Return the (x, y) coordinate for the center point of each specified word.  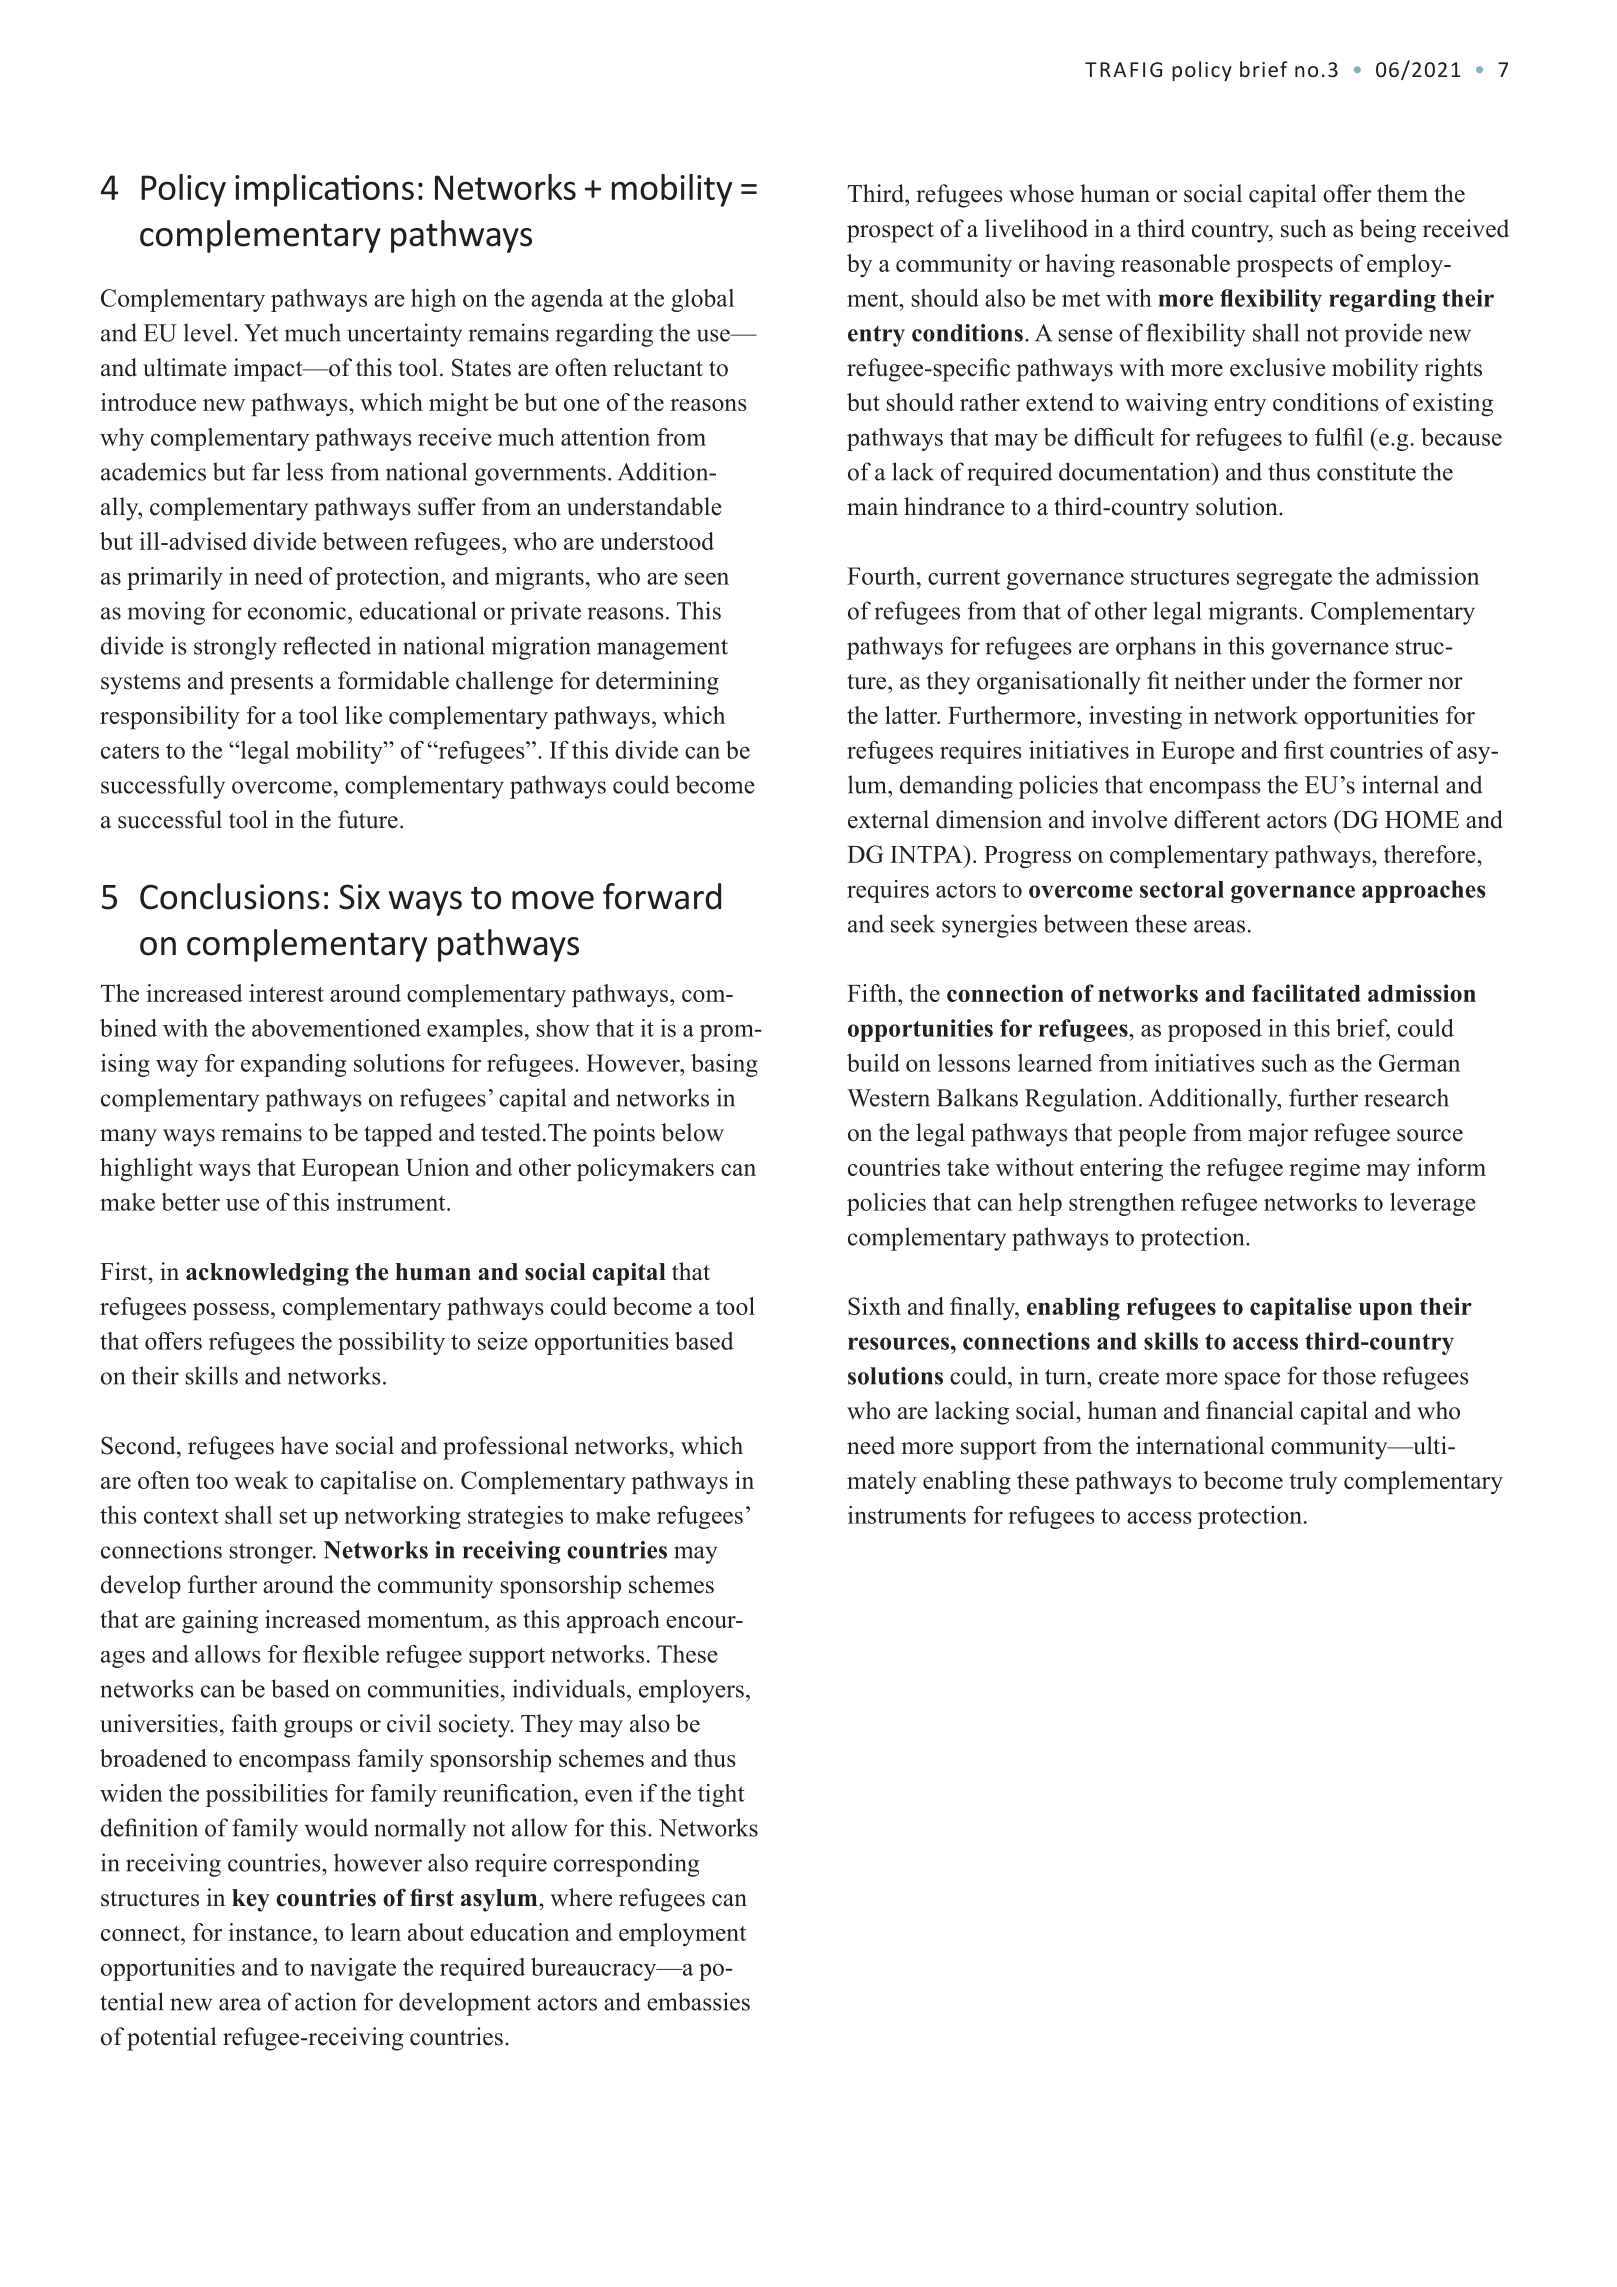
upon (1386, 1311)
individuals (569, 1688)
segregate (1284, 579)
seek (913, 923)
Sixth (874, 1306)
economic (297, 610)
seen (707, 578)
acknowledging (267, 1274)
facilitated (1306, 993)
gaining (220, 1622)
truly (1313, 1482)
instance (271, 1932)
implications (324, 190)
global (702, 300)
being (1388, 231)
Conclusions (230, 896)
